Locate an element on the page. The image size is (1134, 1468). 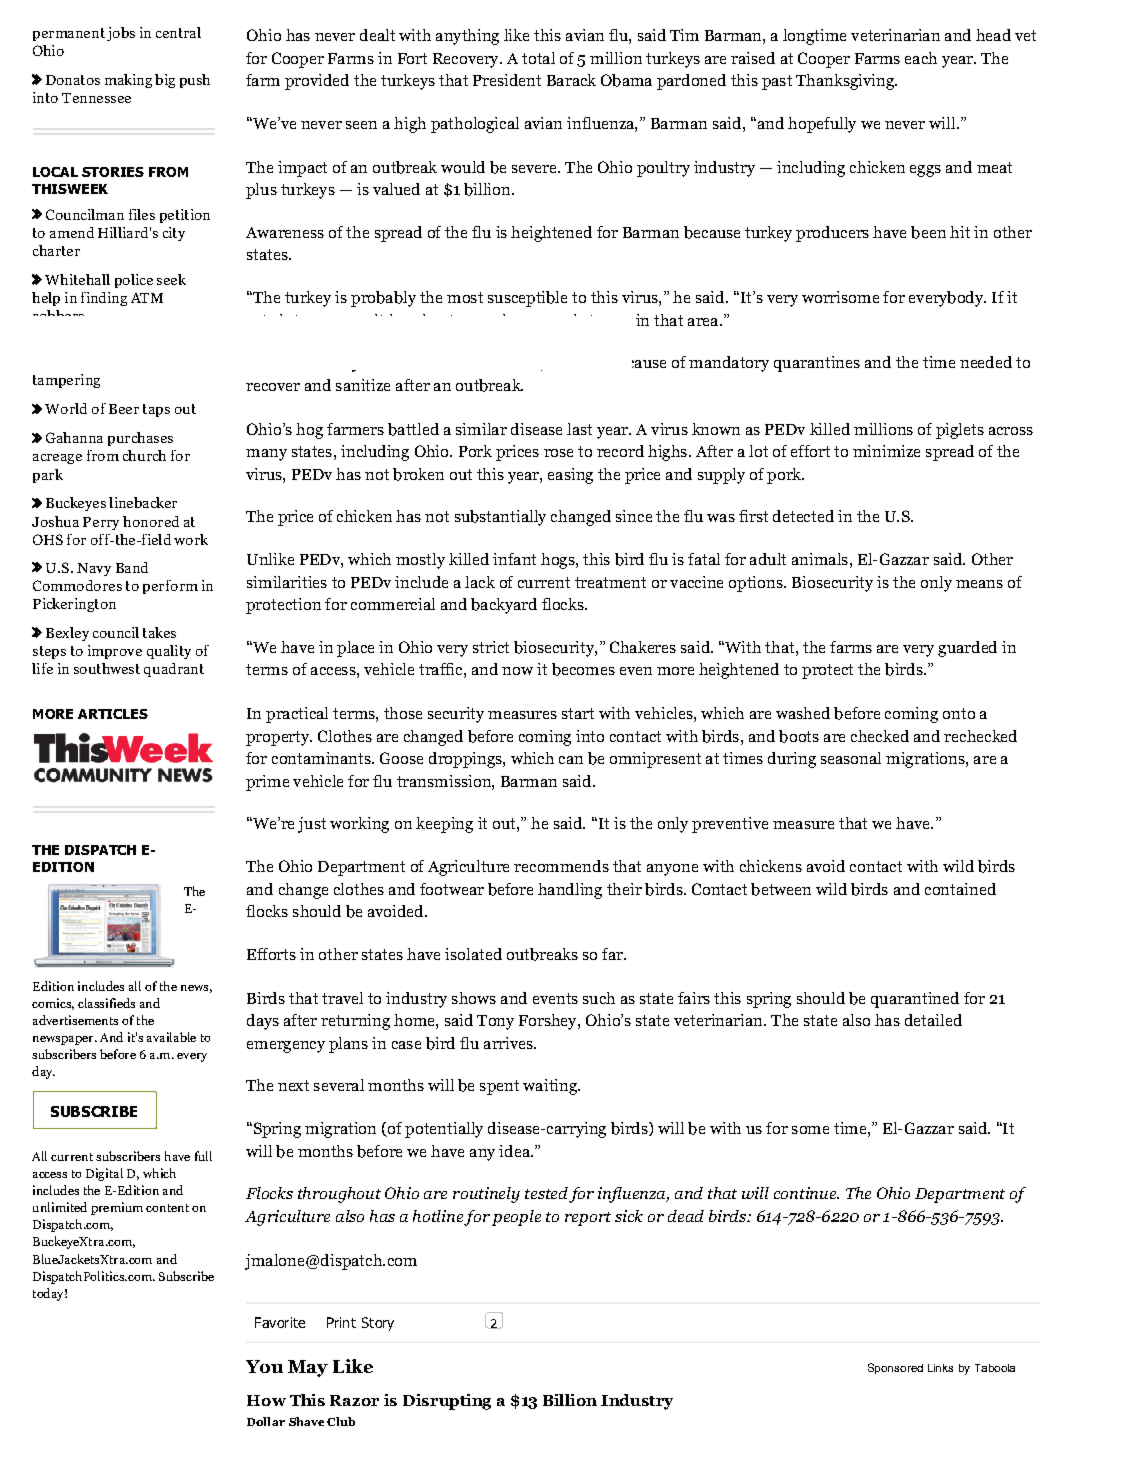
arrives is located at coordinates (509, 1043).
